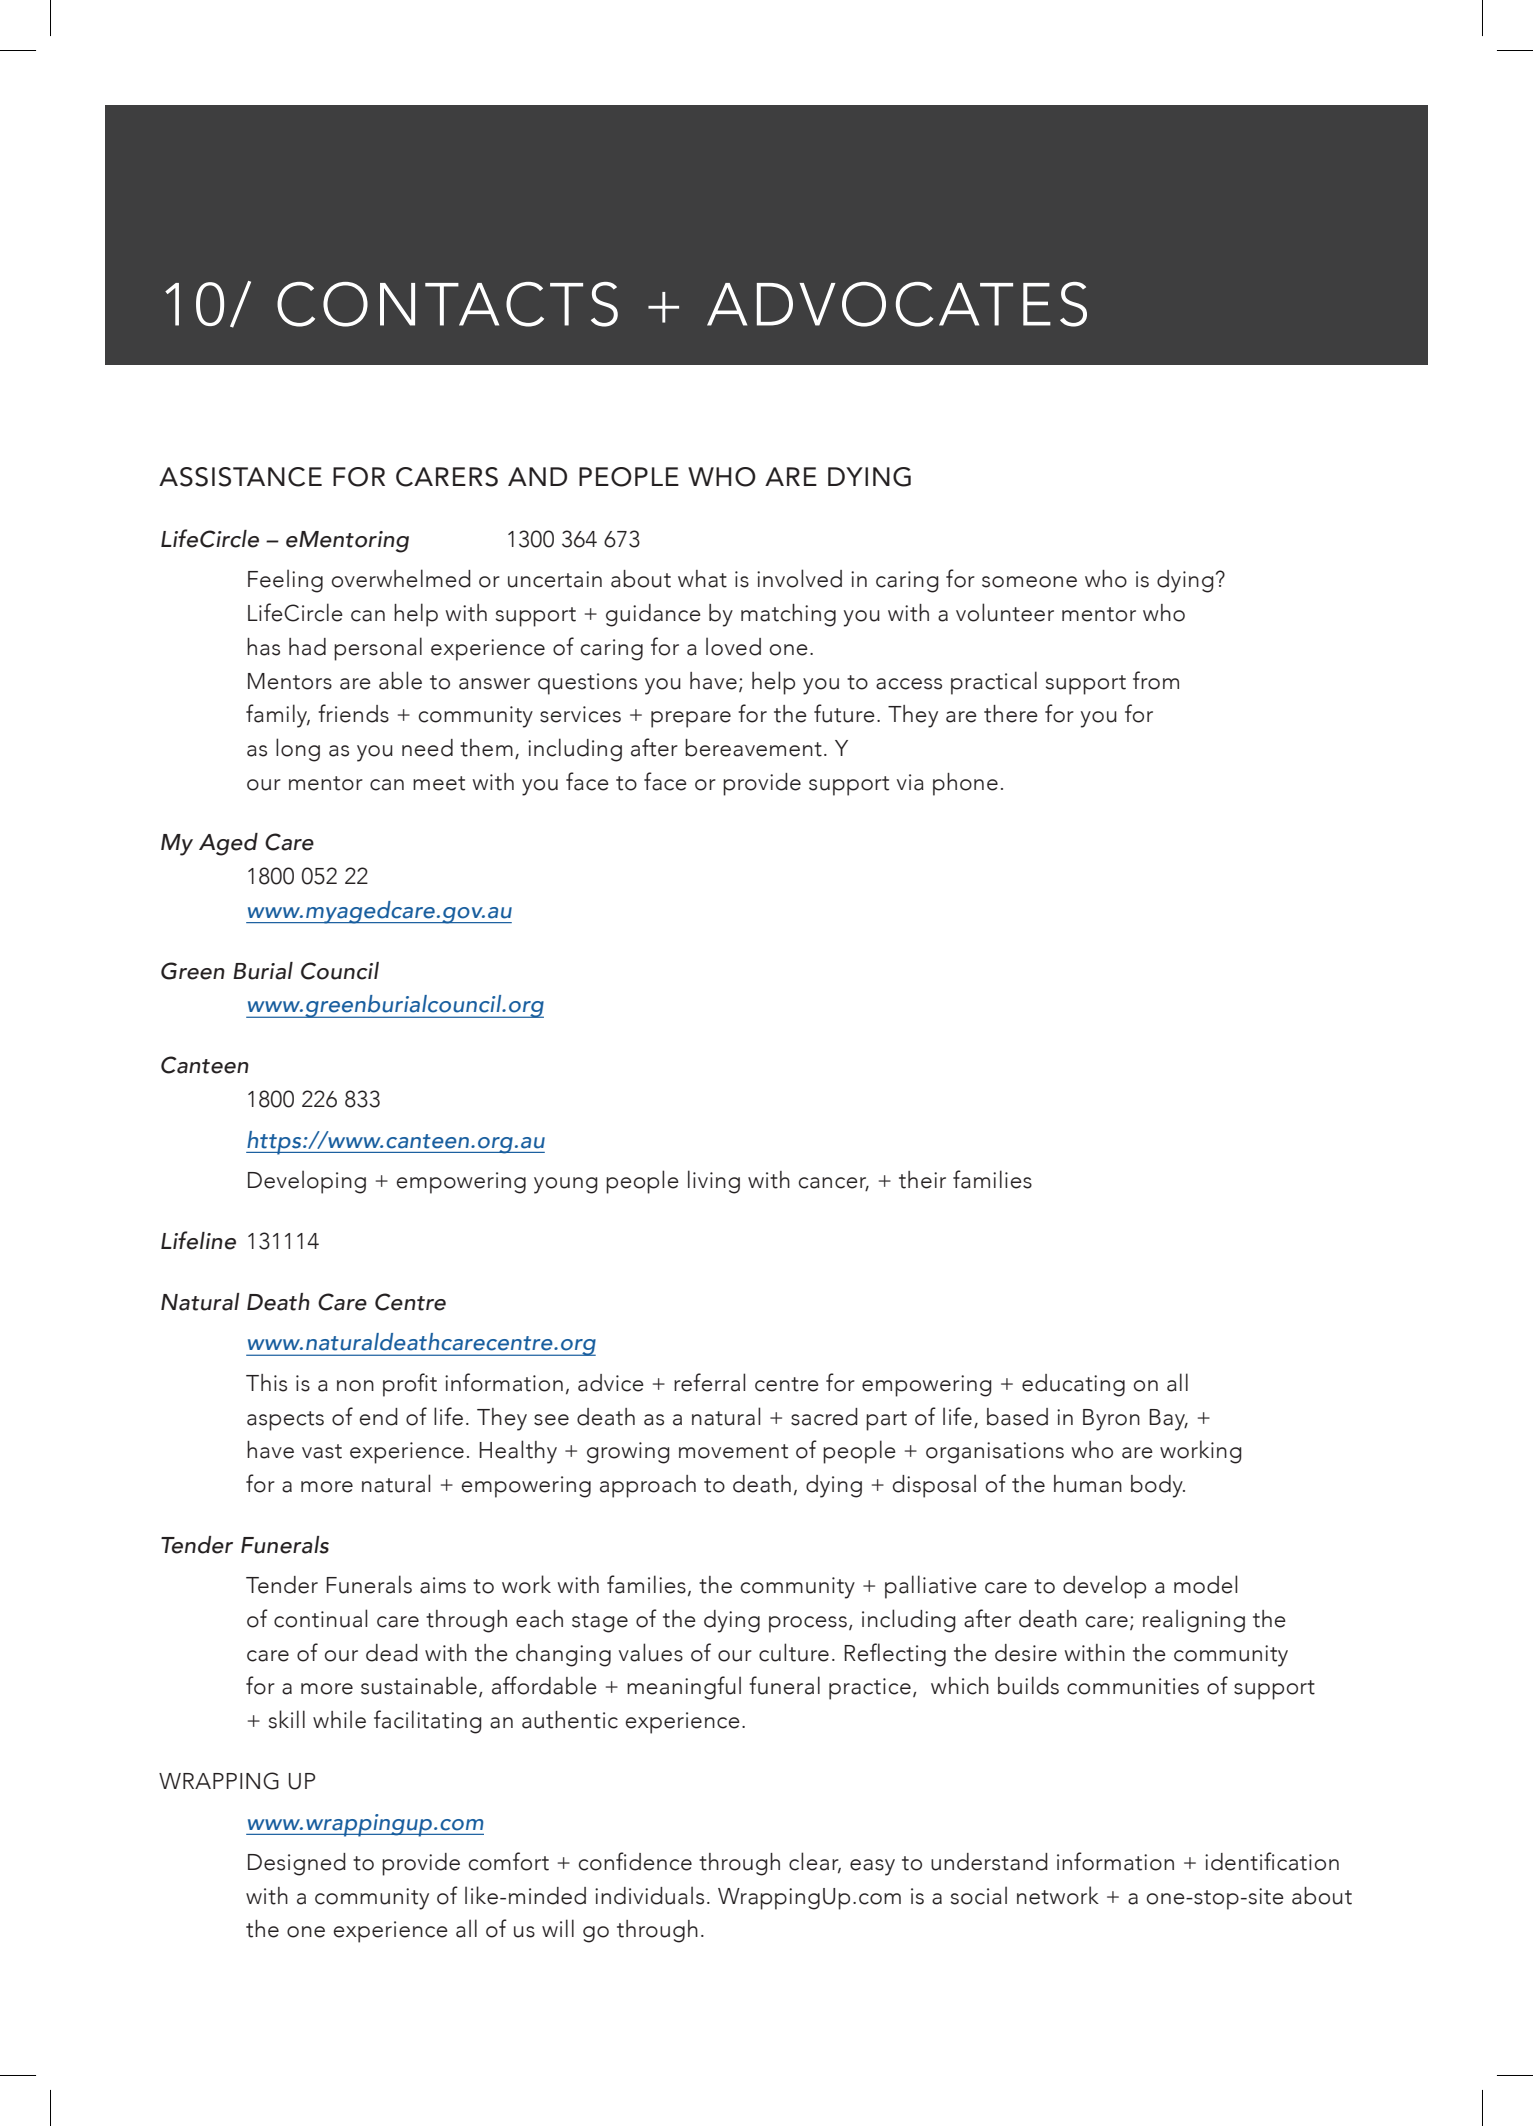  I want to click on Bay, so click(1168, 1420).
